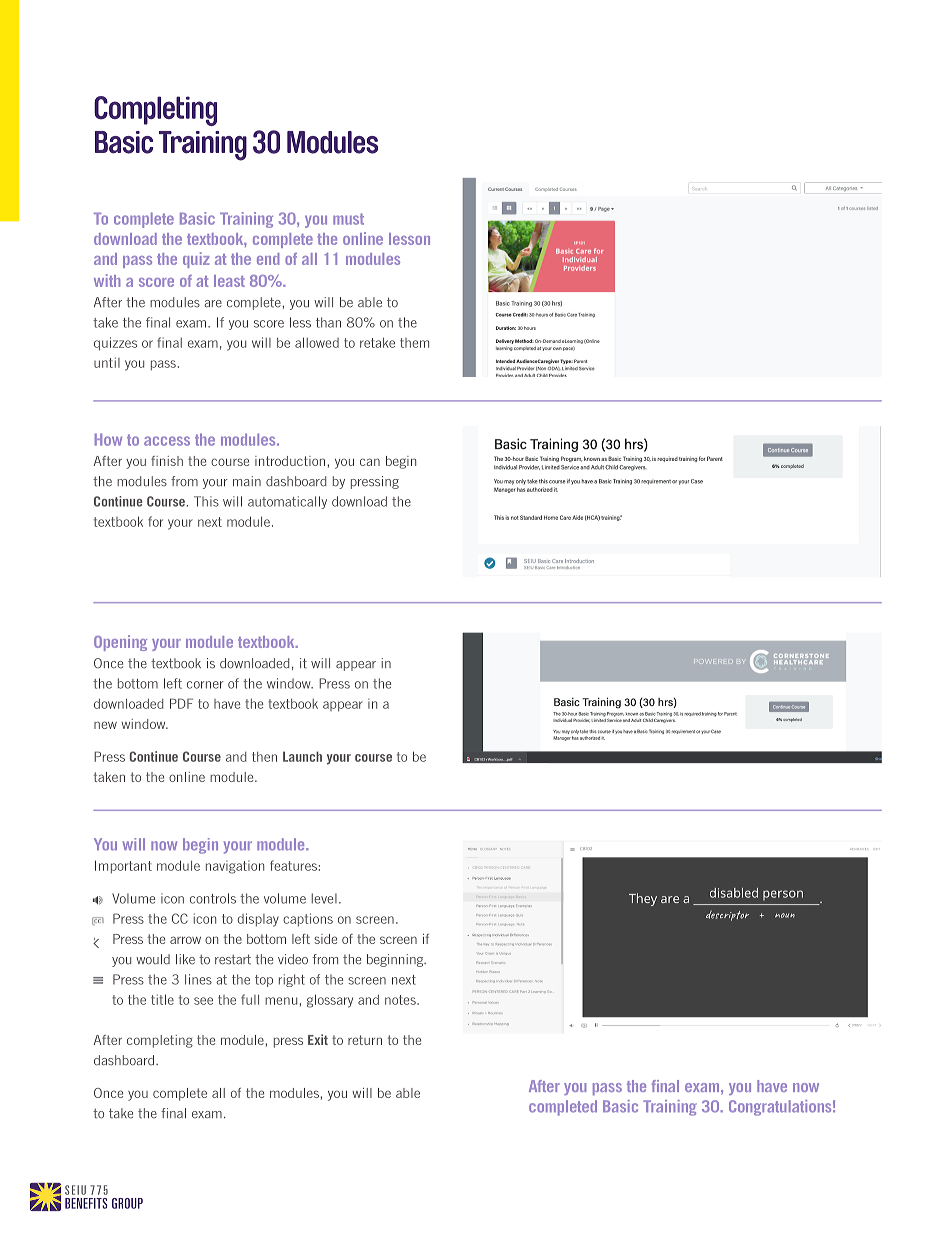  What do you see at coordinates (107, 280) in the page?
I see `with` at bounding box center [107, 280].
